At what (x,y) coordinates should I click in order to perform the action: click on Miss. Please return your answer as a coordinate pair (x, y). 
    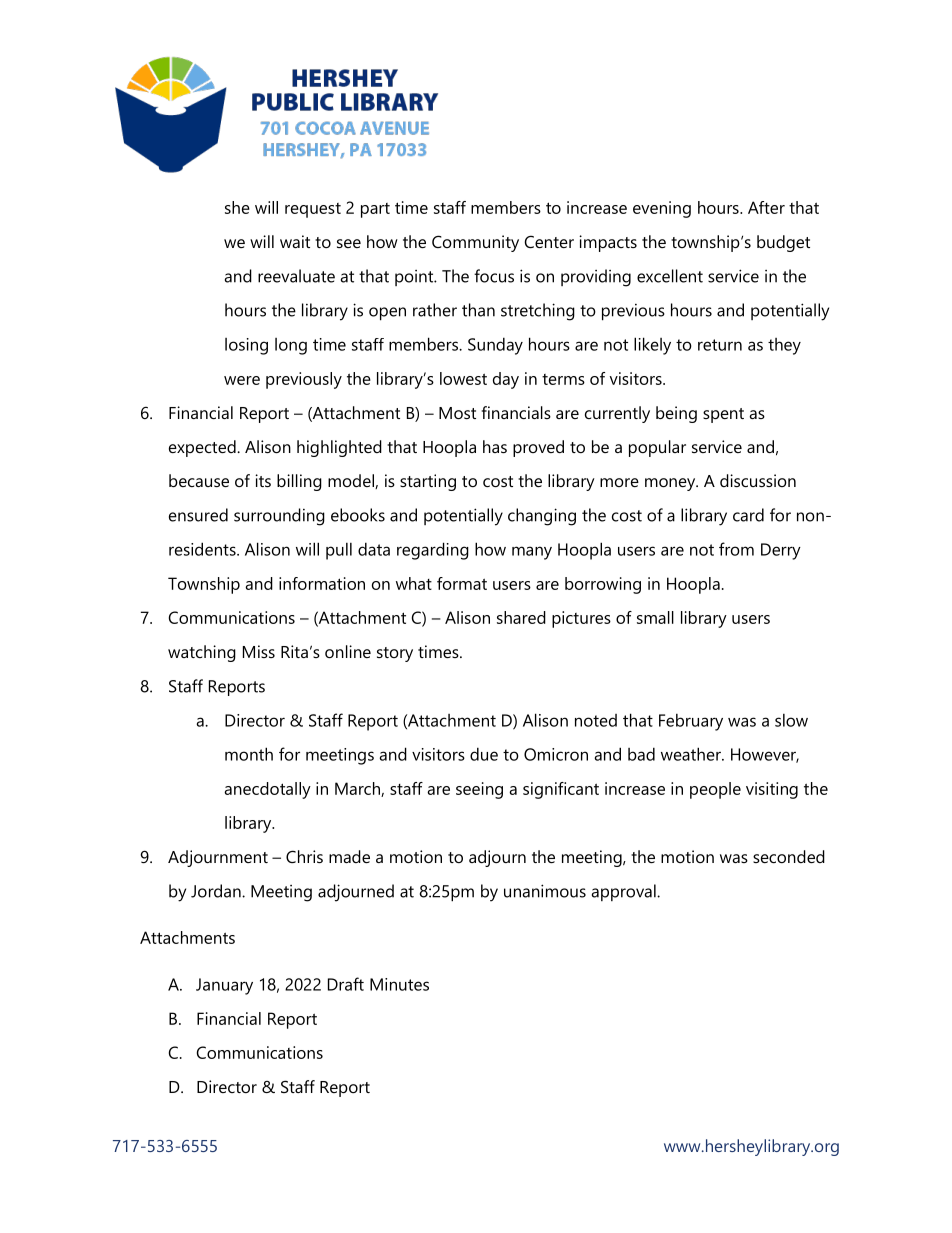
    Looking at the image, I should click on (259, 651).
